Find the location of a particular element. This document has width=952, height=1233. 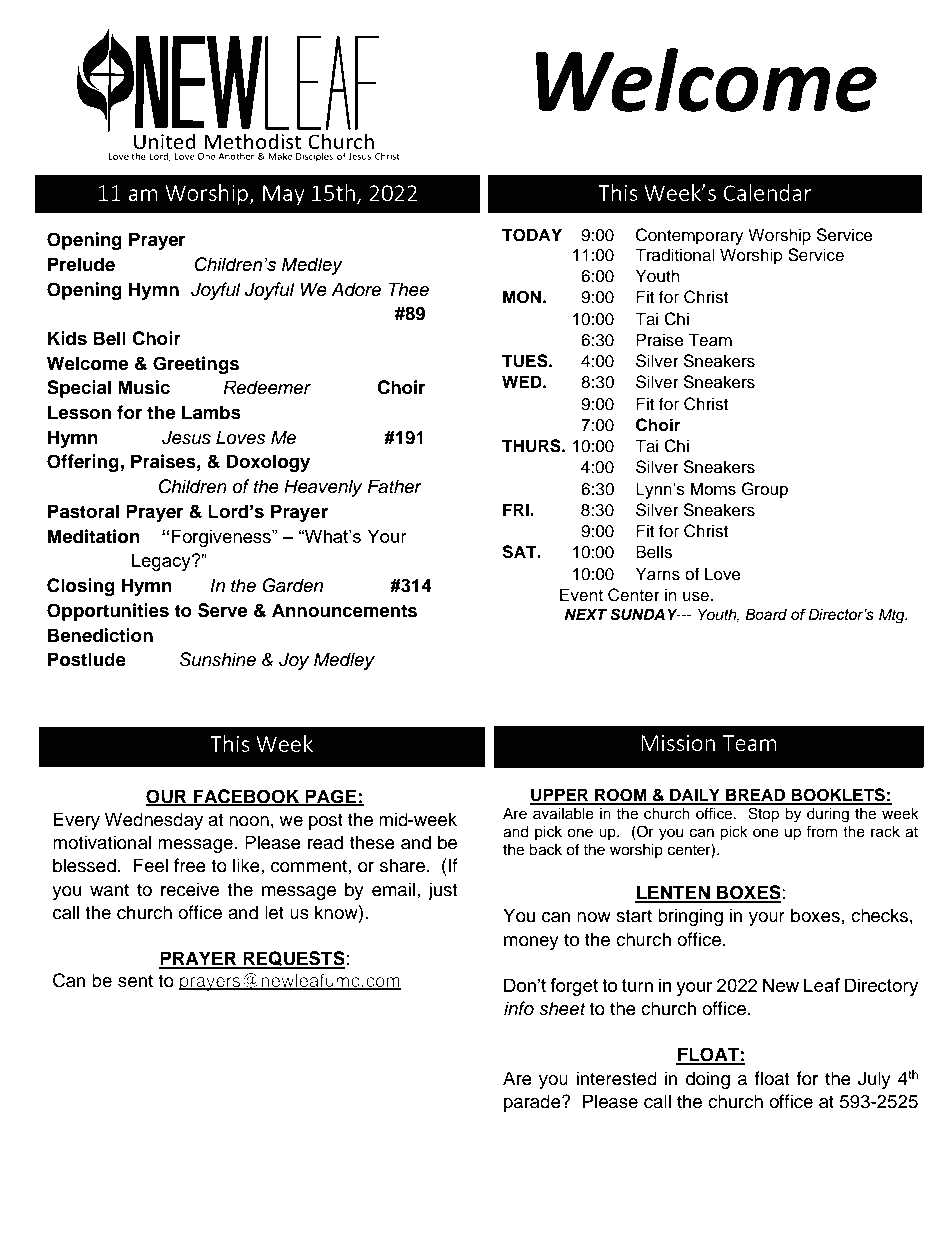

Sunshine is located at coordinates (217, 659).
